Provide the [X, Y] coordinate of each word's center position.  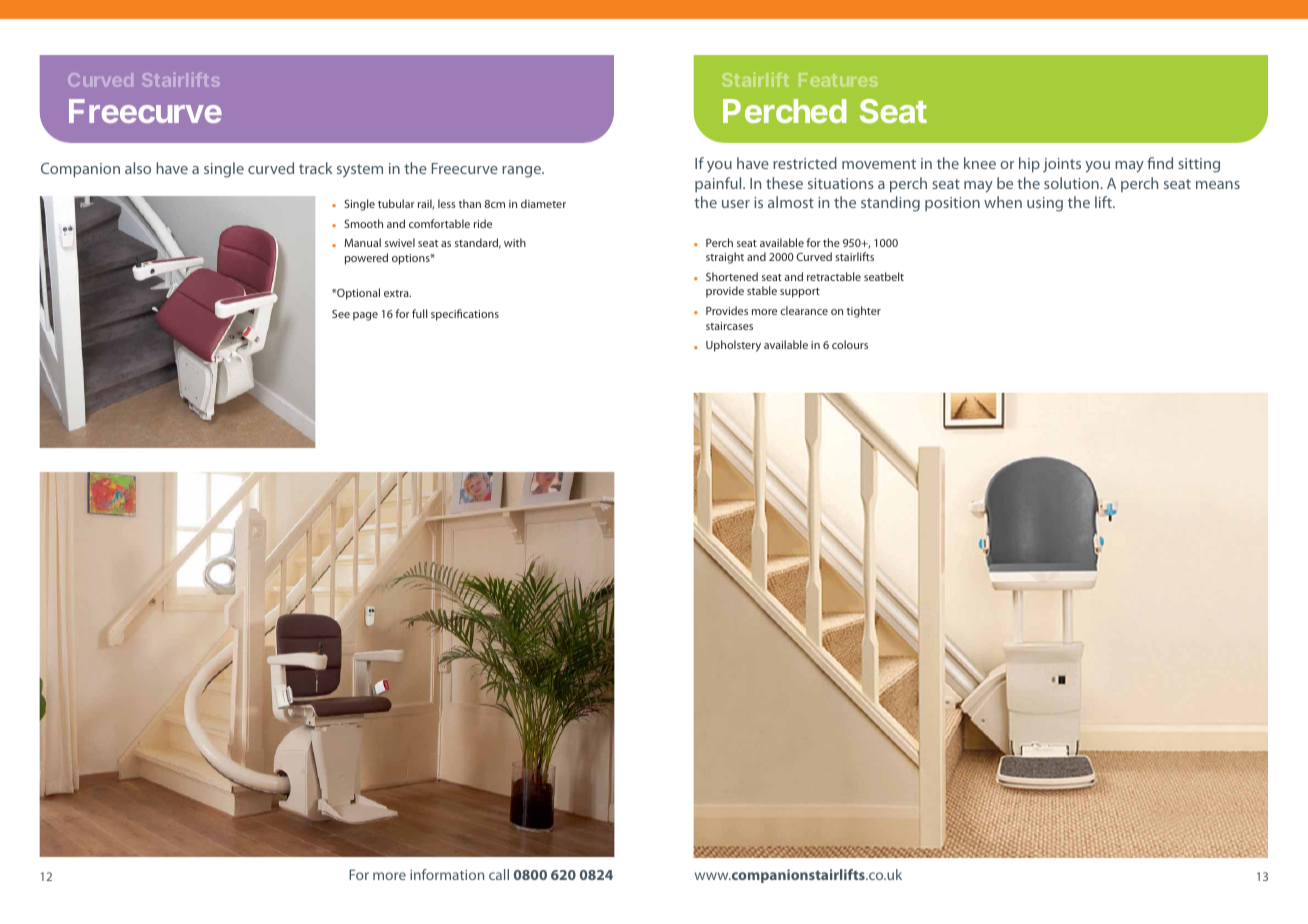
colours [850, 344]
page [365, 316]
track [315, 168]
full [419, 313]
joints [1062, 165]
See [341, 314]
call [499, 874]
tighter [863, 312]
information [447, 874]
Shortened [732, 276]
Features [838, 80]
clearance [804, 310]
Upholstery [733, 346]
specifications [465, 315]
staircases [729, 326]
